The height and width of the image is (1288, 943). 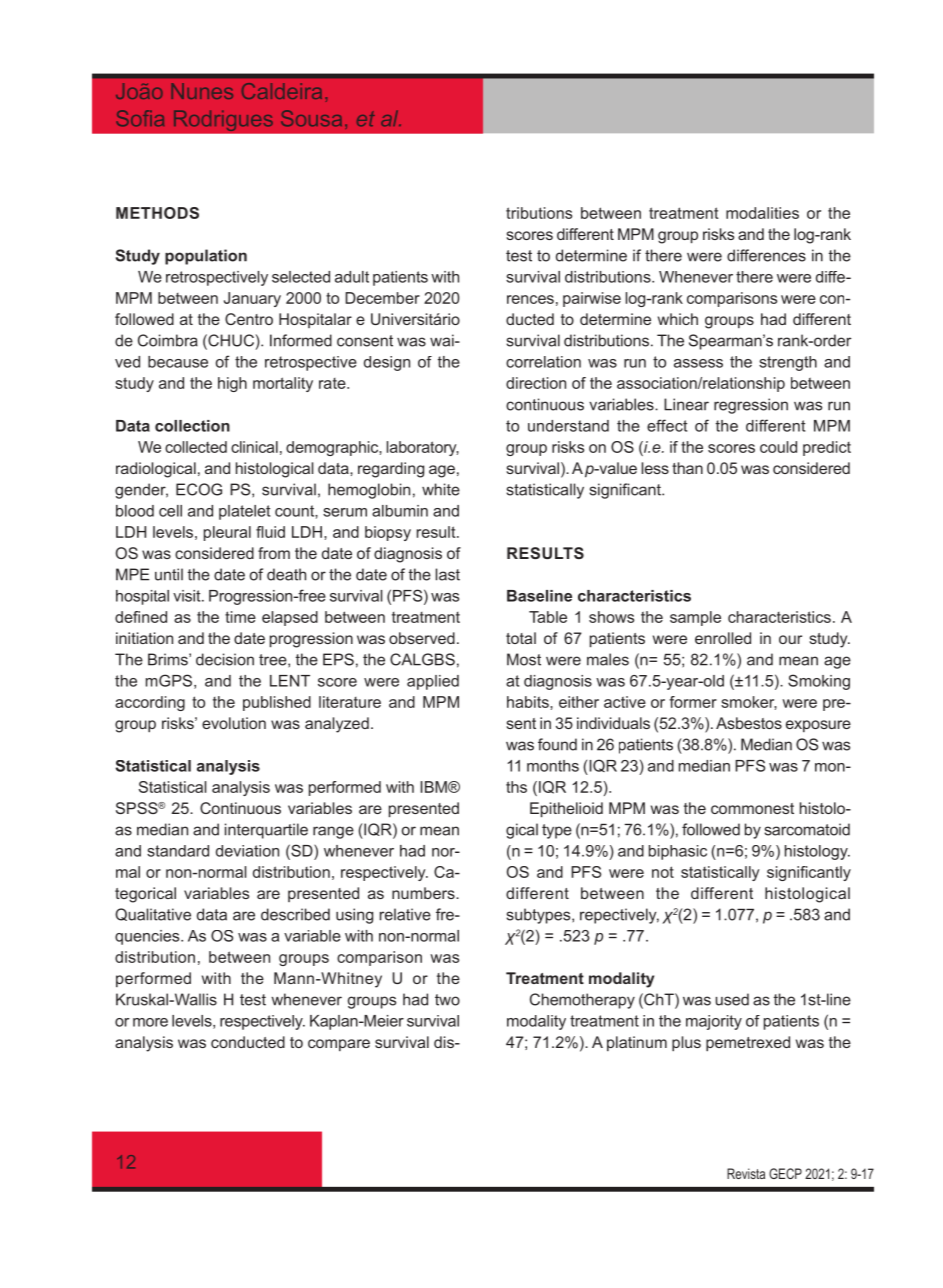 What do you see at coordinates (150, 1022) in the image?
I see `more` at bounding box center [150, 1022].
